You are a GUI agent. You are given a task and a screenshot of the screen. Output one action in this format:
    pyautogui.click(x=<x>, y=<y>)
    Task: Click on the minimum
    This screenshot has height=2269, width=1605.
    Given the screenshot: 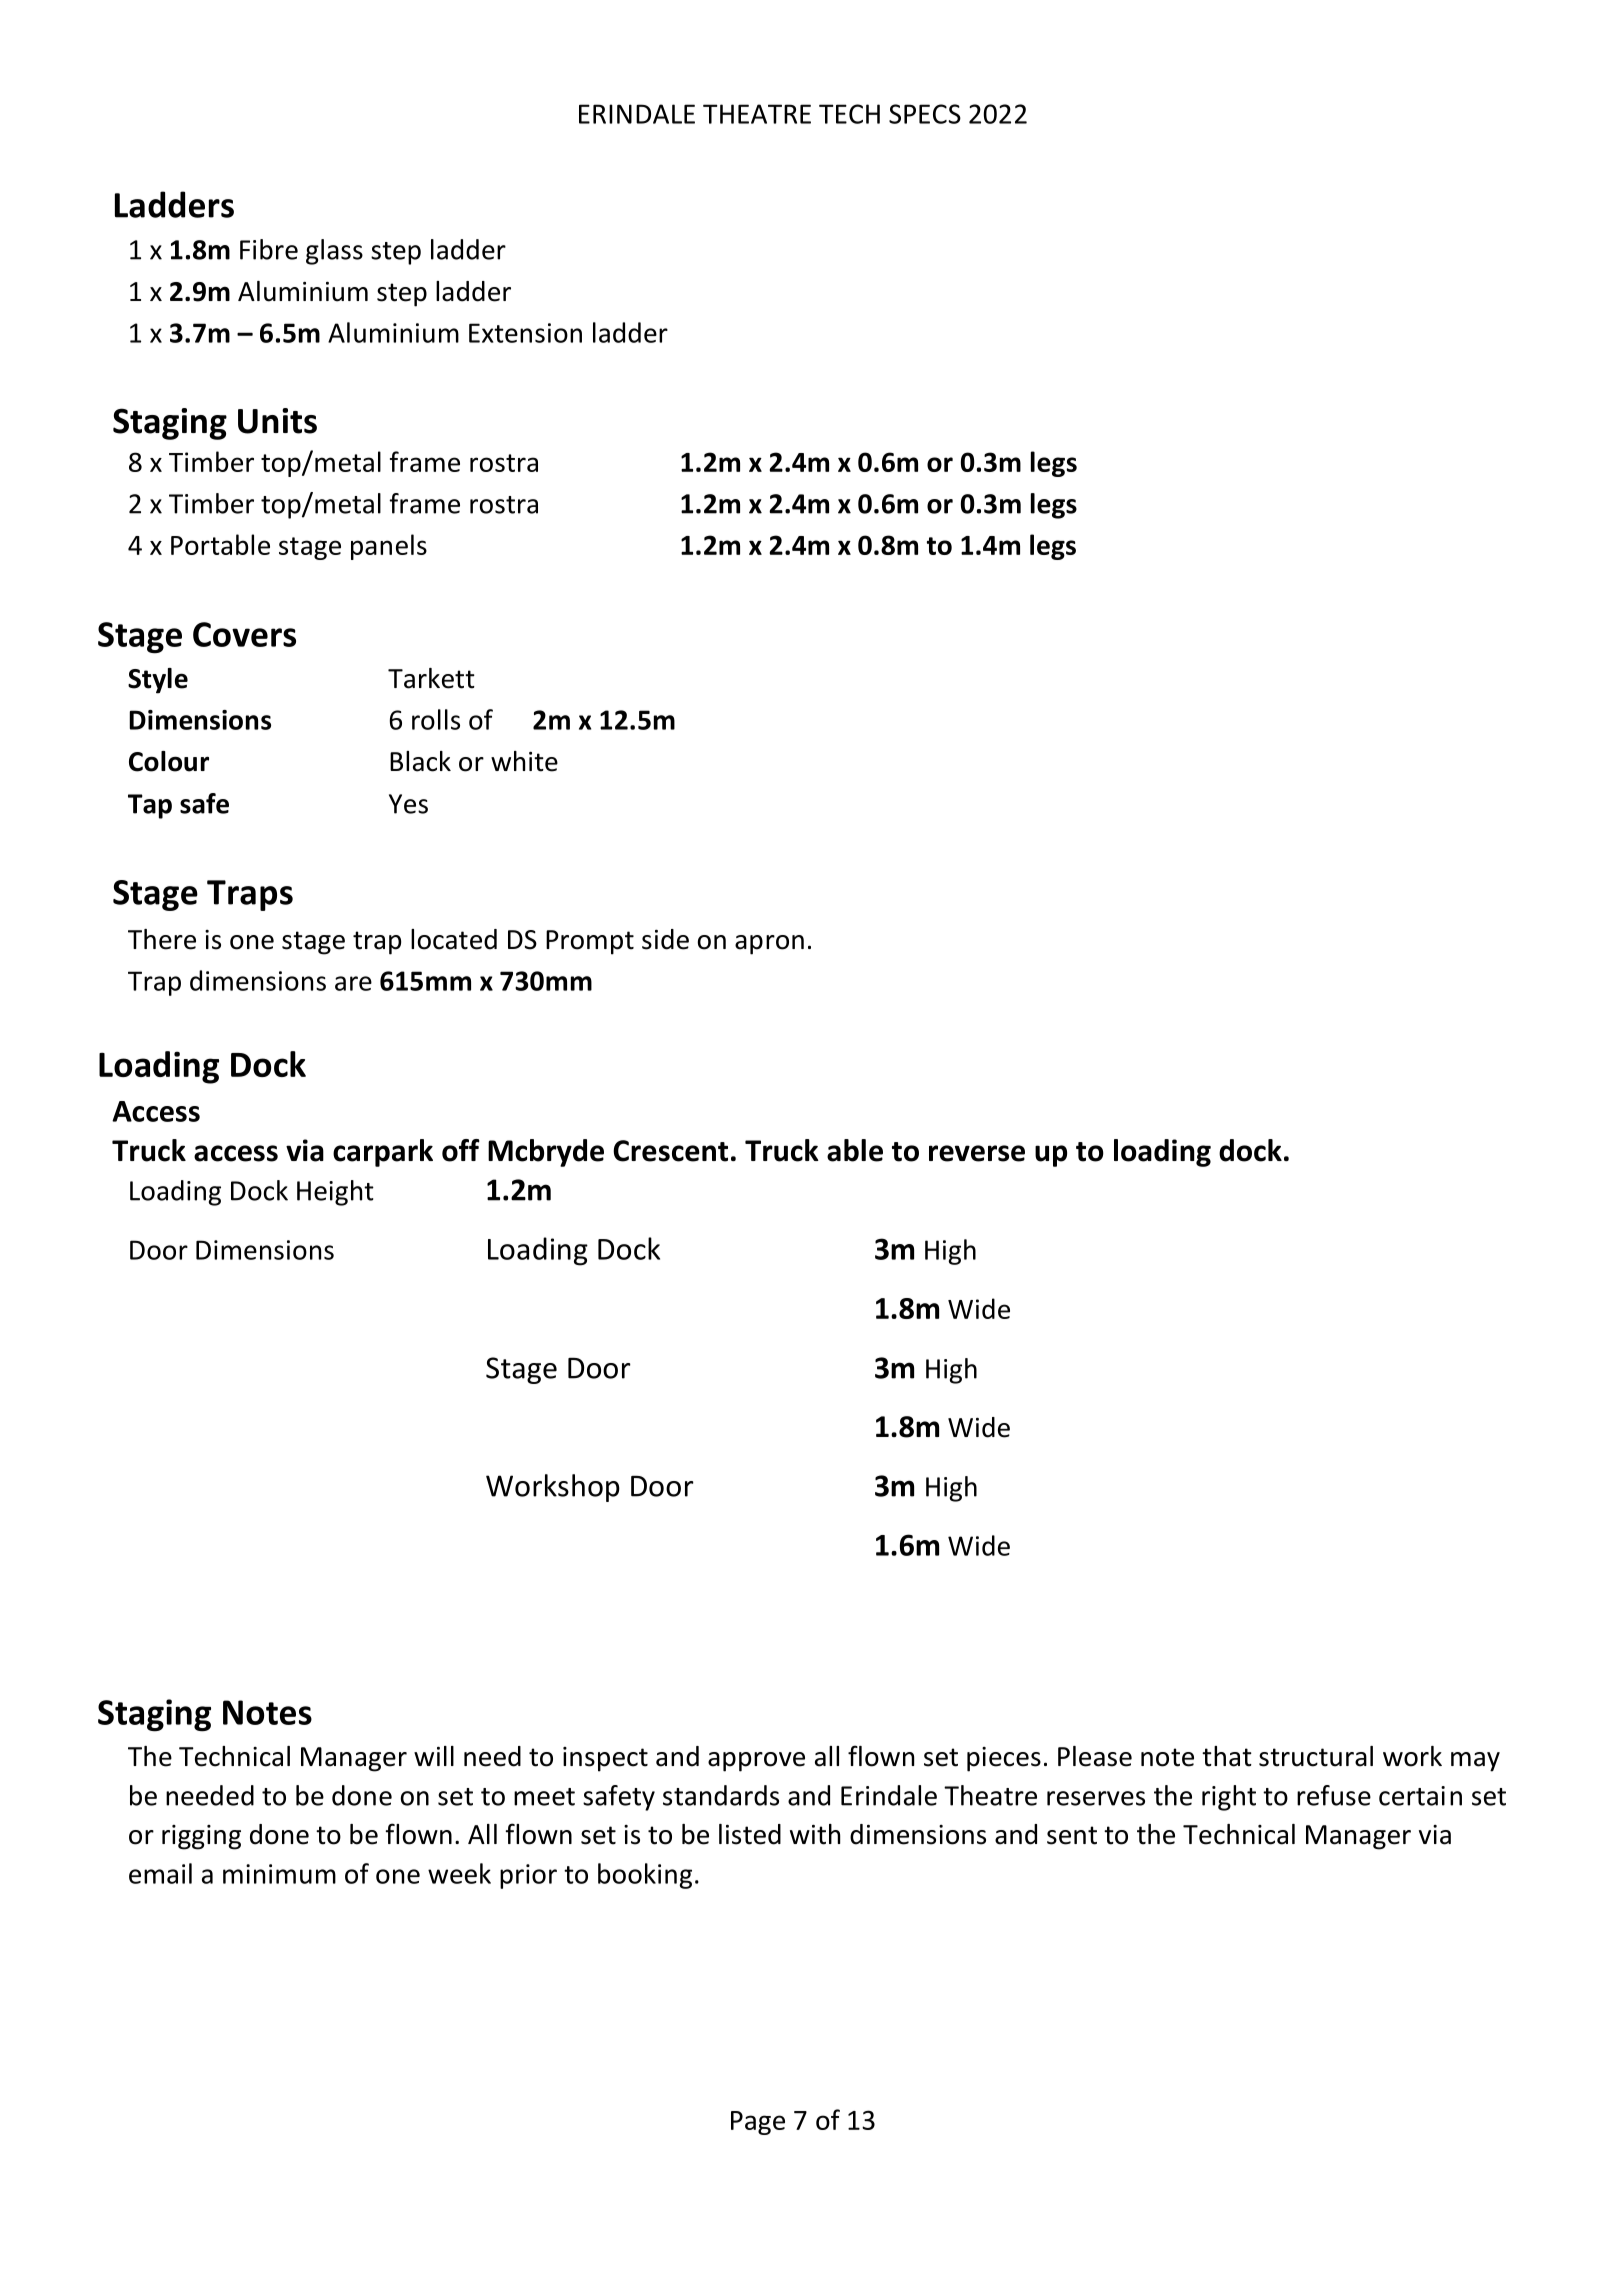 What is the action you would take?
    pyautogui.click(x=279, y=1874)
